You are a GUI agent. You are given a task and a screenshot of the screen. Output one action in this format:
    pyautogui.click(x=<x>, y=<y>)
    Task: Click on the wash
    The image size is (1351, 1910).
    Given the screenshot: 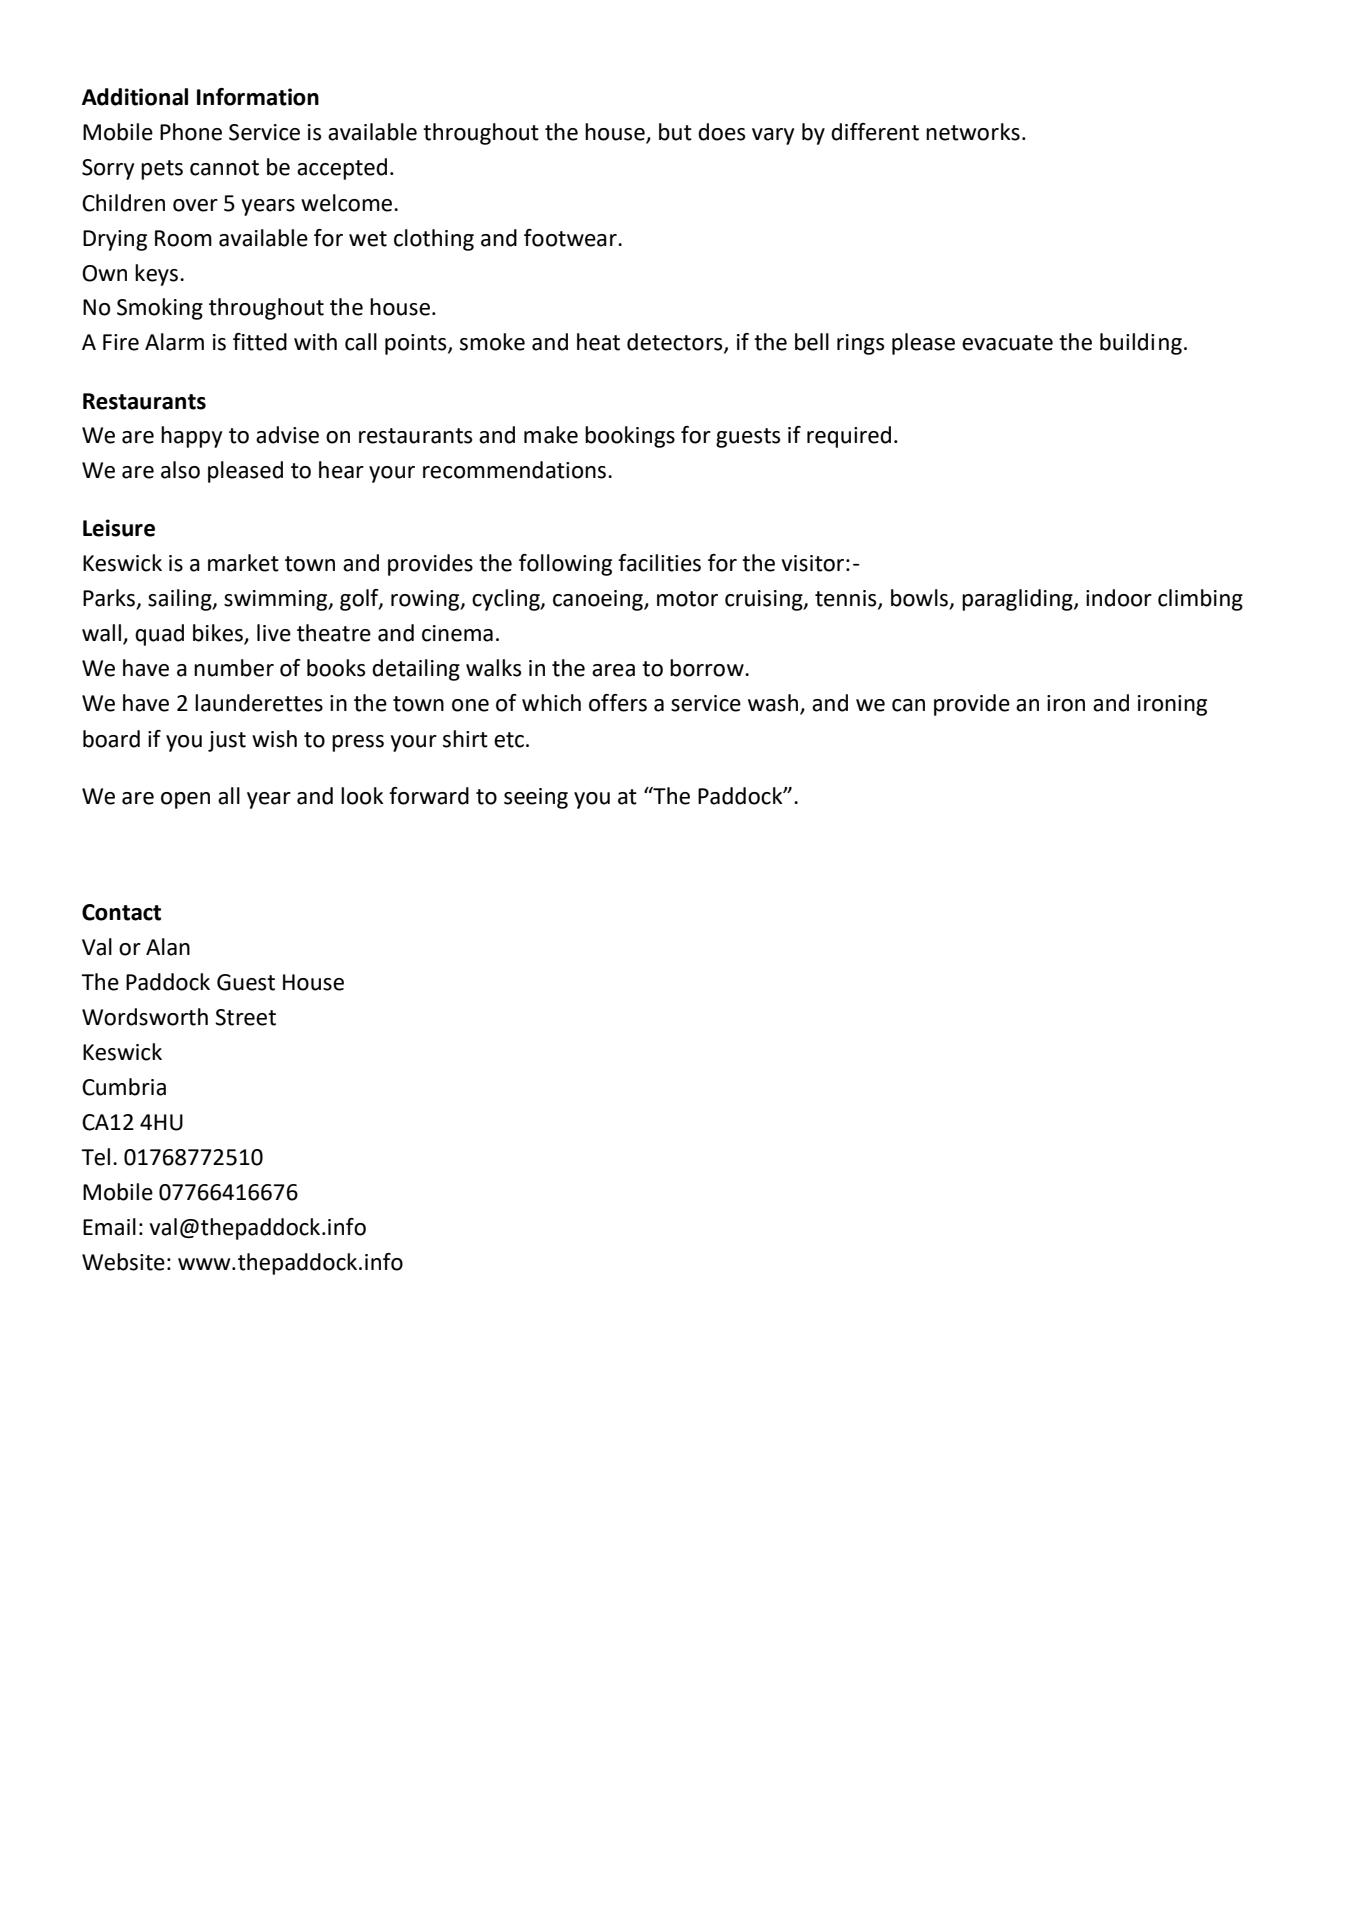 What is the action you would take?
    pyautogui.click(x=774, y=704)
